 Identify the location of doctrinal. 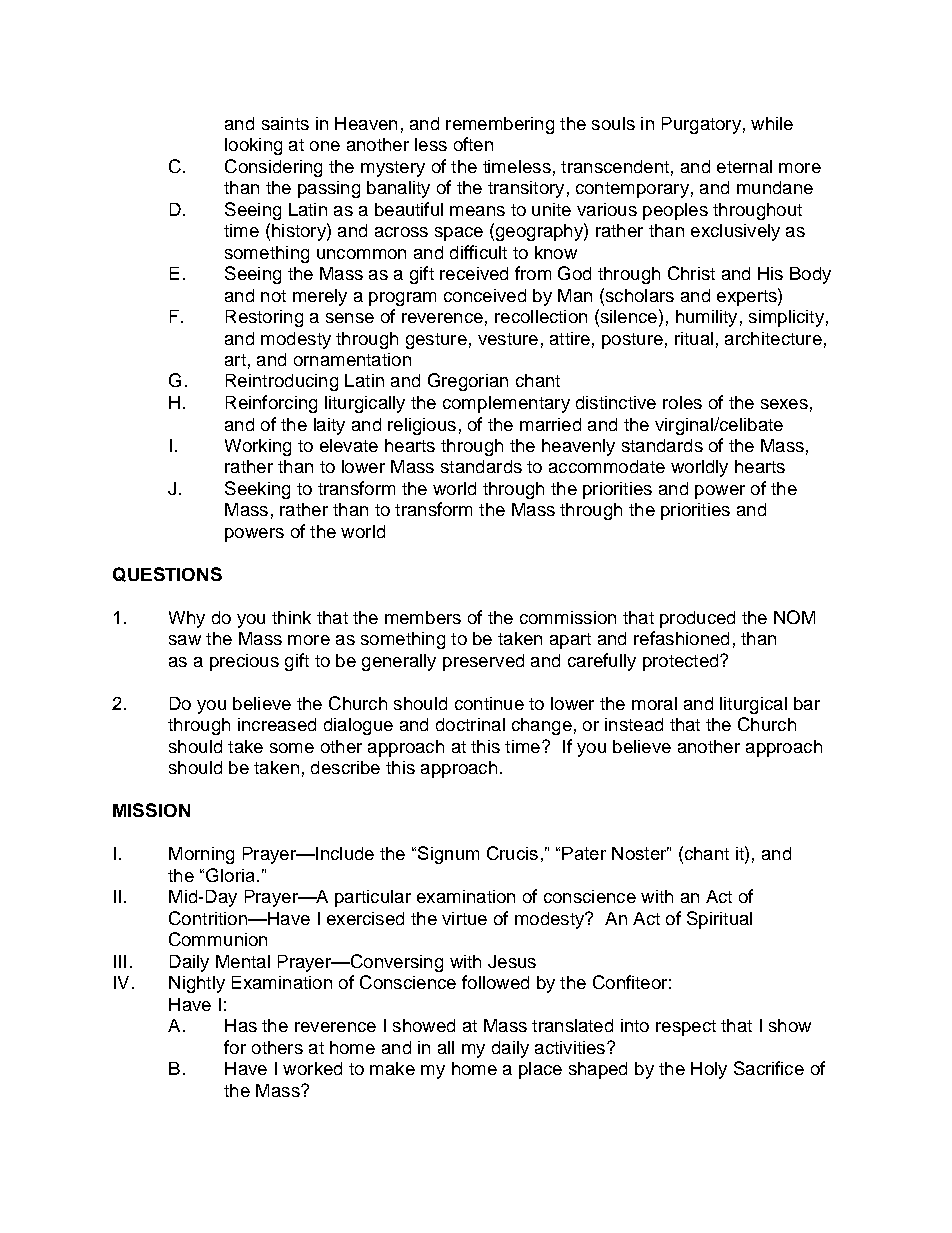
(470, 724).
